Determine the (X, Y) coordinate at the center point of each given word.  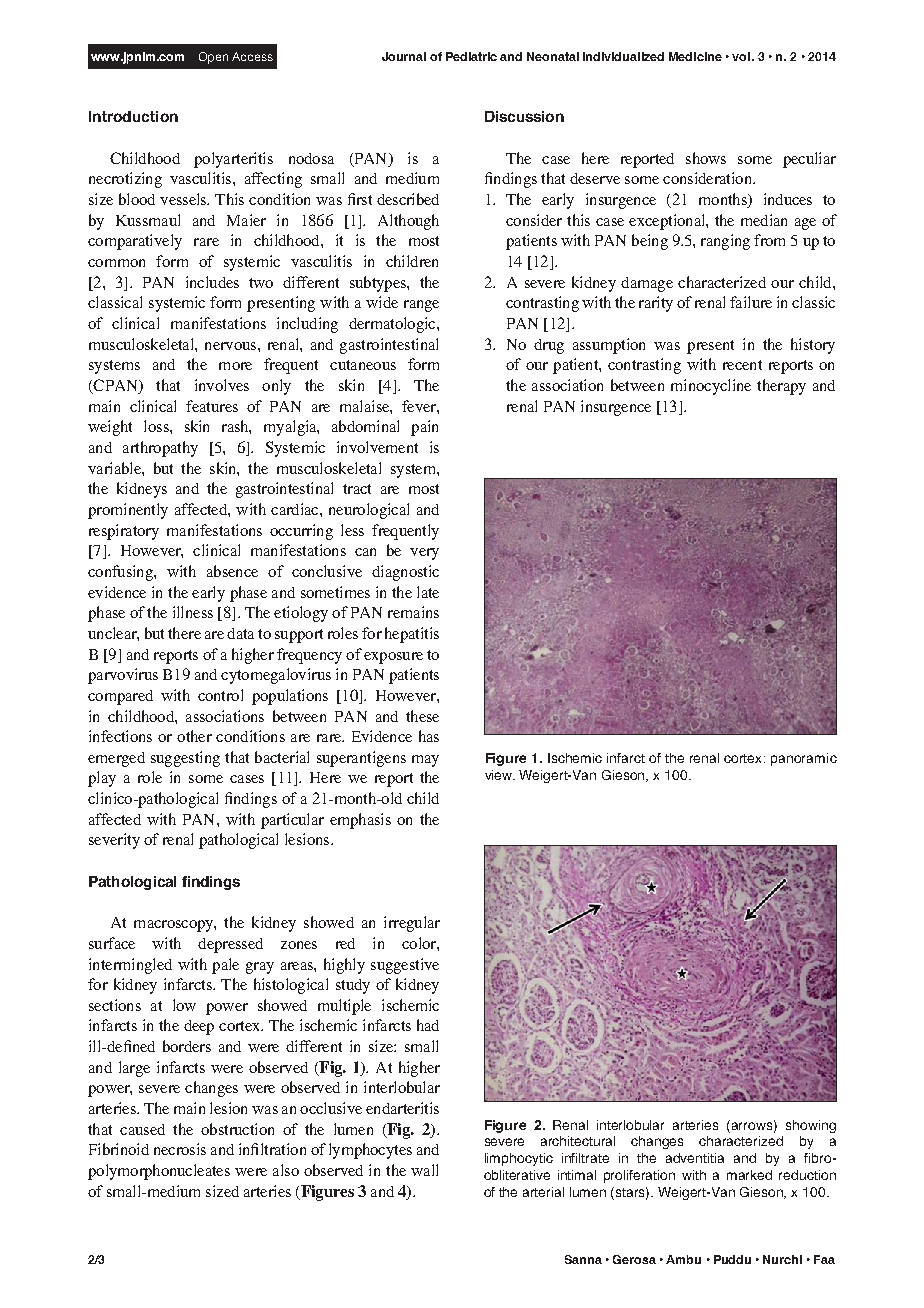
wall (424, 1170)
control (220, 695)
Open (213, 58)
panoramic (804, 759)
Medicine (695, 56)
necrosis (180, 1149)
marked (749, 1175)
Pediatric (471, 56)
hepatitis (412, 635)
